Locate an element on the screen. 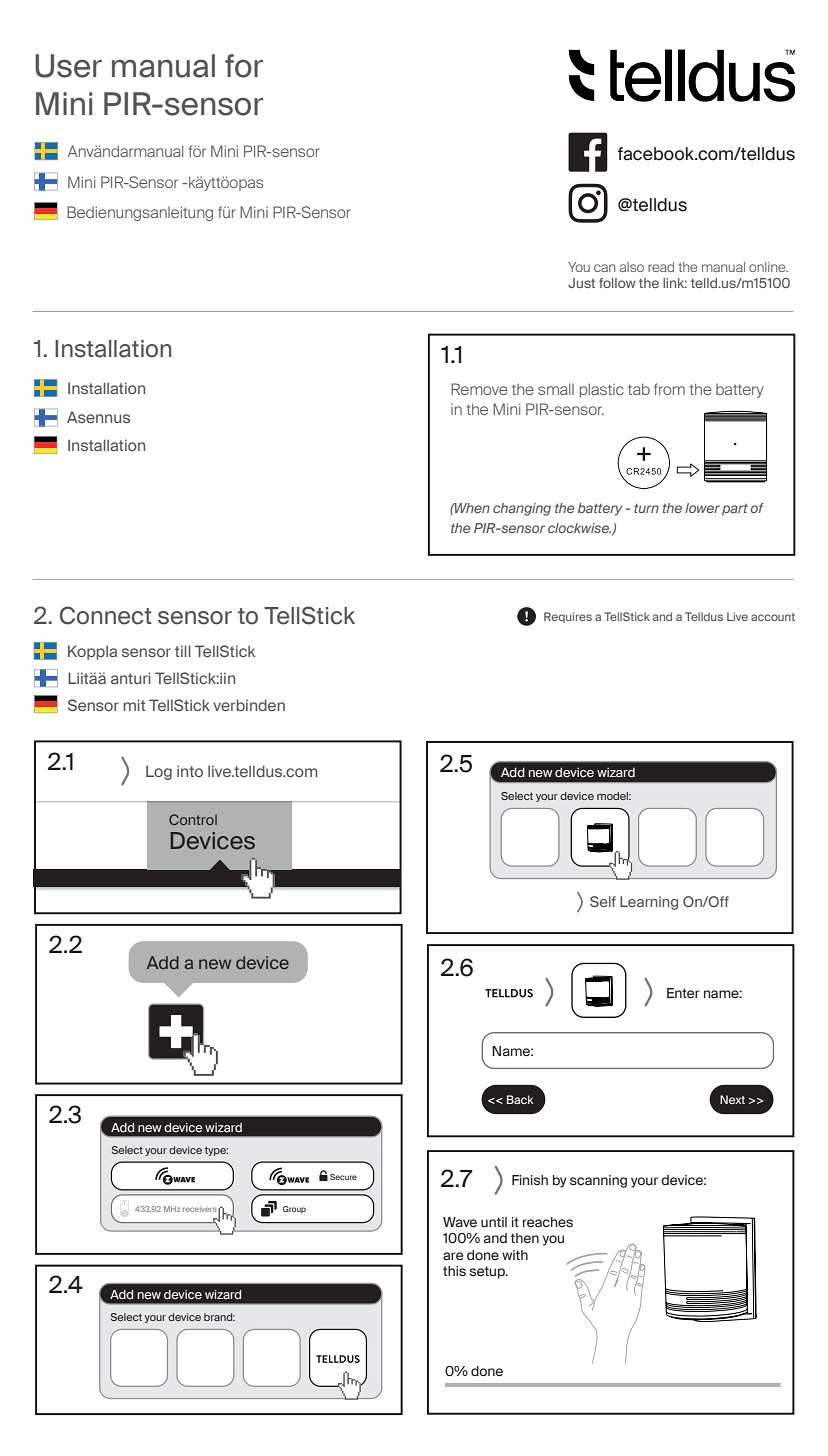 Image resolution: width=828 pixels, height=1456 pixels. Learning is located at coordinates (649, 903).
